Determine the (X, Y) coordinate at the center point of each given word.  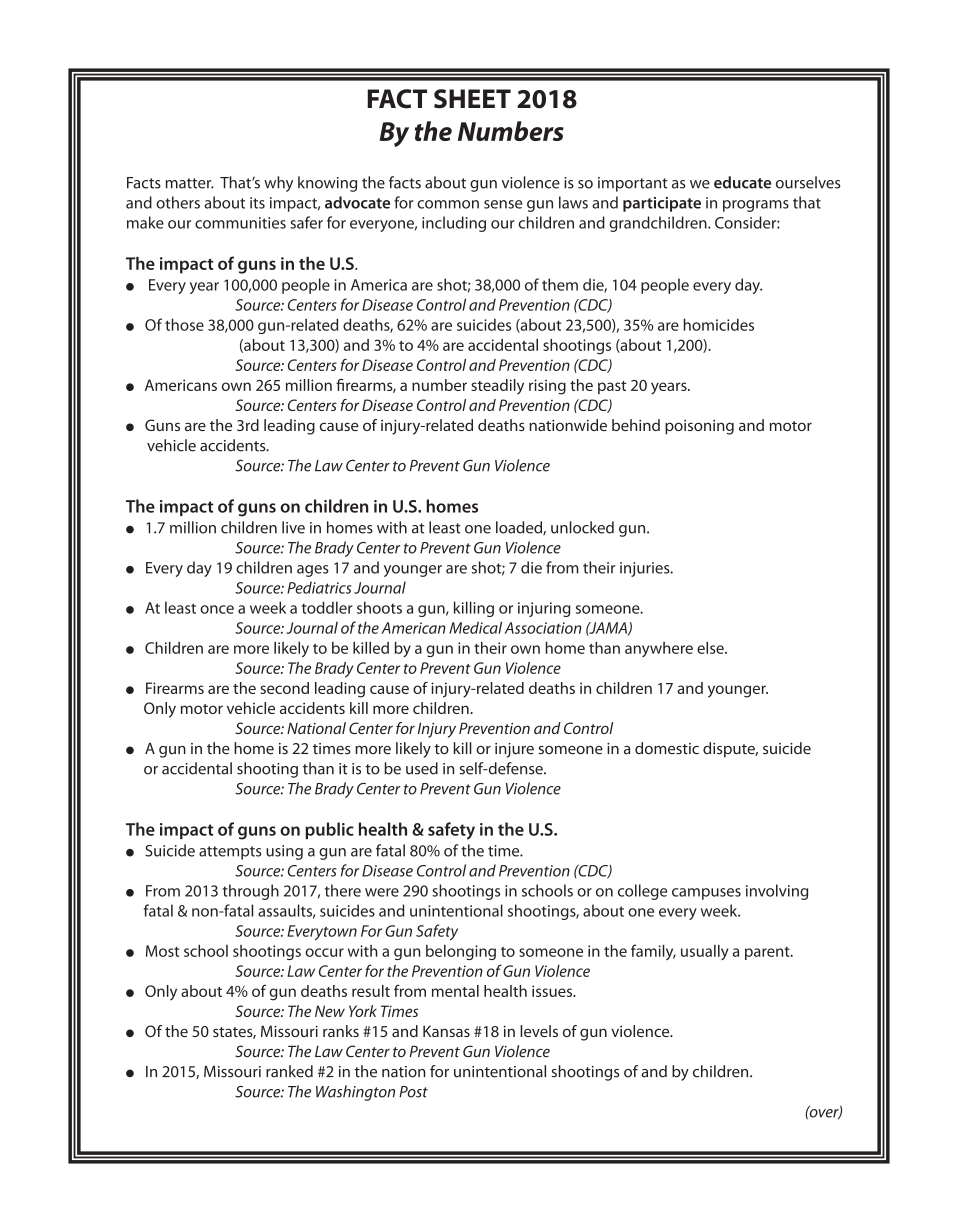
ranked (289, 1071)
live (293, 527)
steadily (497, 387)
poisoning (699, 427)
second (284, 688)
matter (190, 183)
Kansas (446, 1031)
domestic (667, 748)
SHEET (472, 99)
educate (742, 182)
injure (514, 750)
